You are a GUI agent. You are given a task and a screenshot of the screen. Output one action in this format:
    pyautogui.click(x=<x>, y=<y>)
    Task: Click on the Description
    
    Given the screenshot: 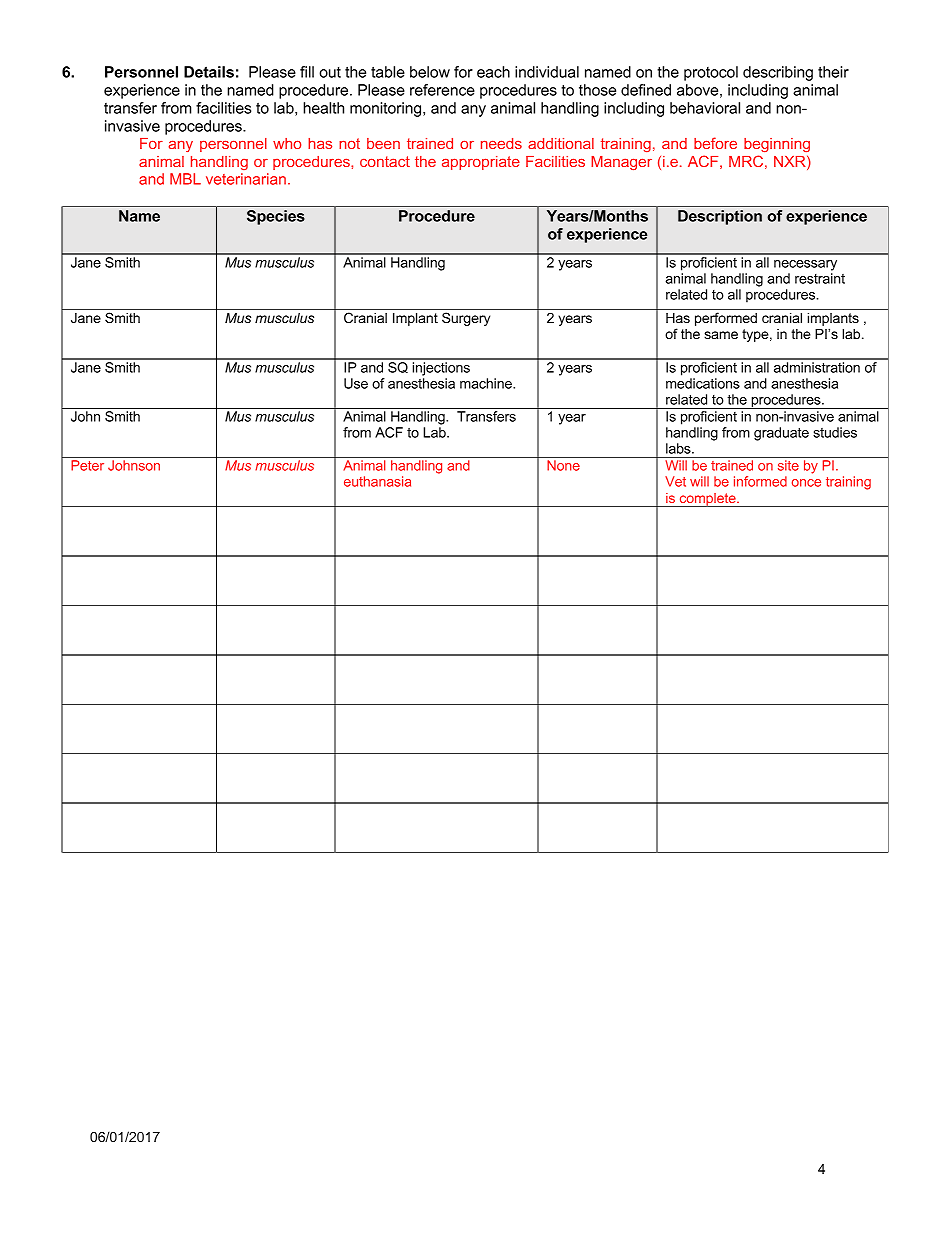 What is the action you would take?
    pyautogui.click(x=720, y=217)
